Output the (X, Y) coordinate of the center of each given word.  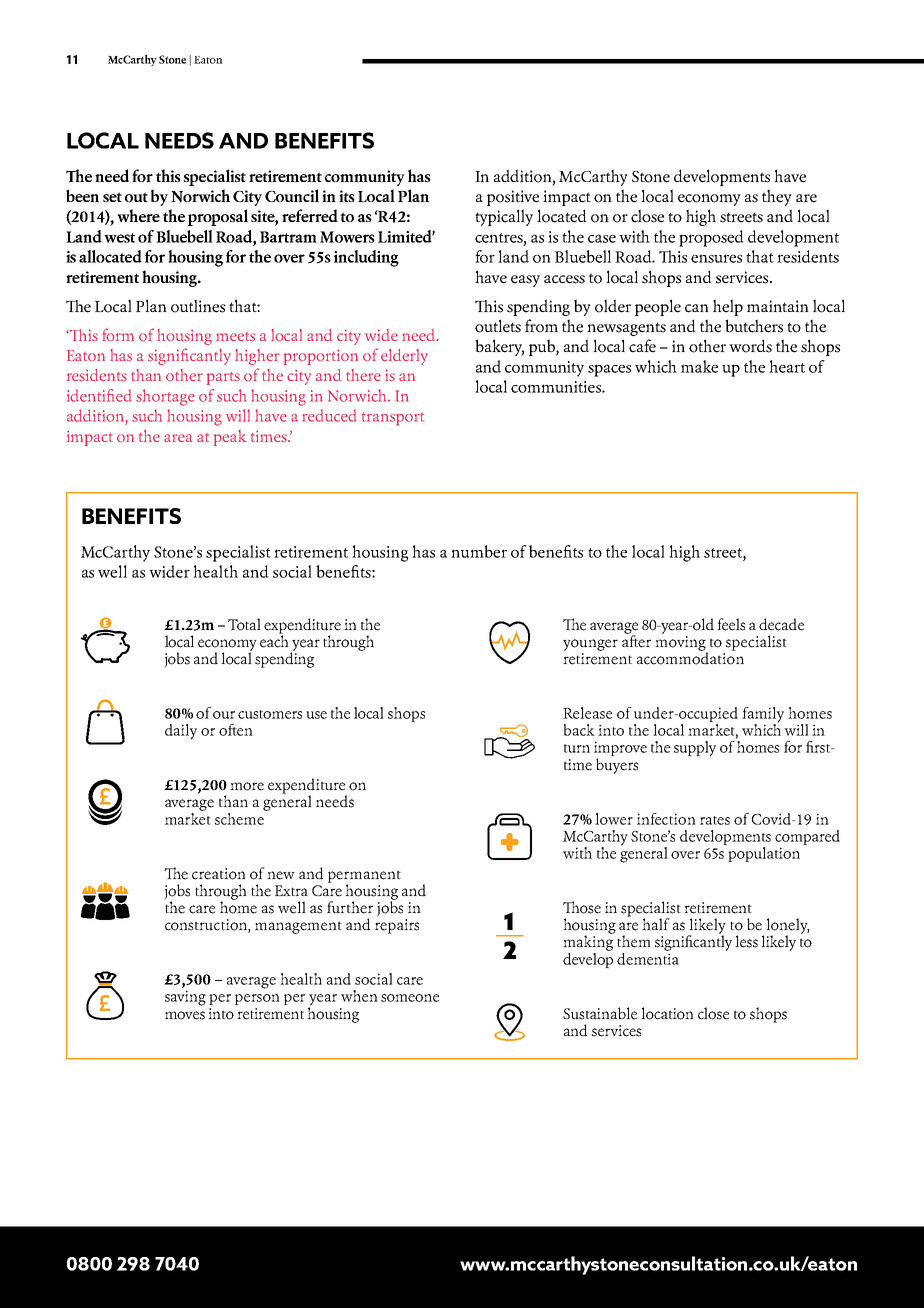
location (667, 1013)
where (138, 215)
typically (504, 217)
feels (731, 624)
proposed (711, 238)
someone (410, 998)
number (479, 551)
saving (185, 998)
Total (244, 624)
